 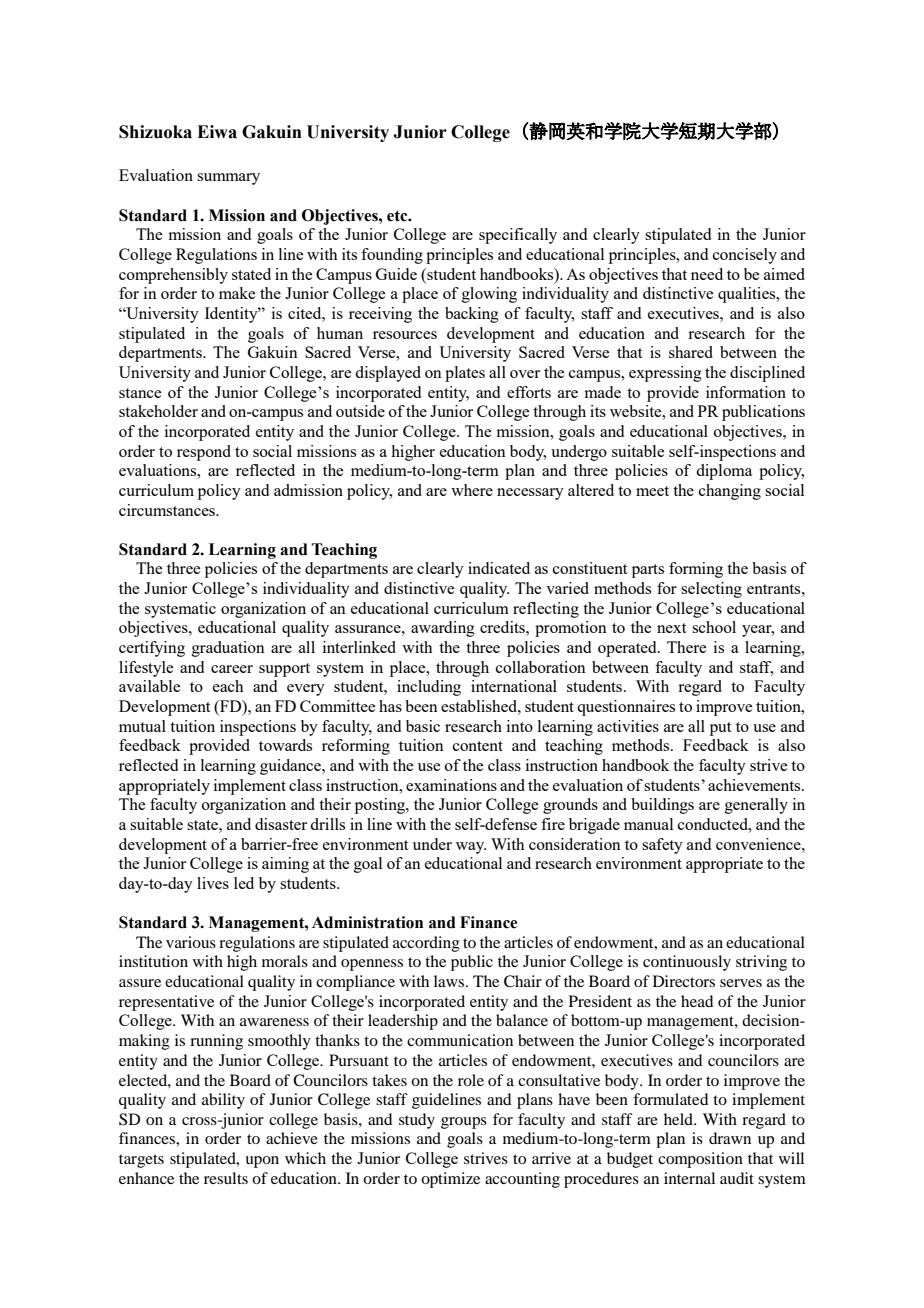 I want to click on where, so click(x=472, y=490).
